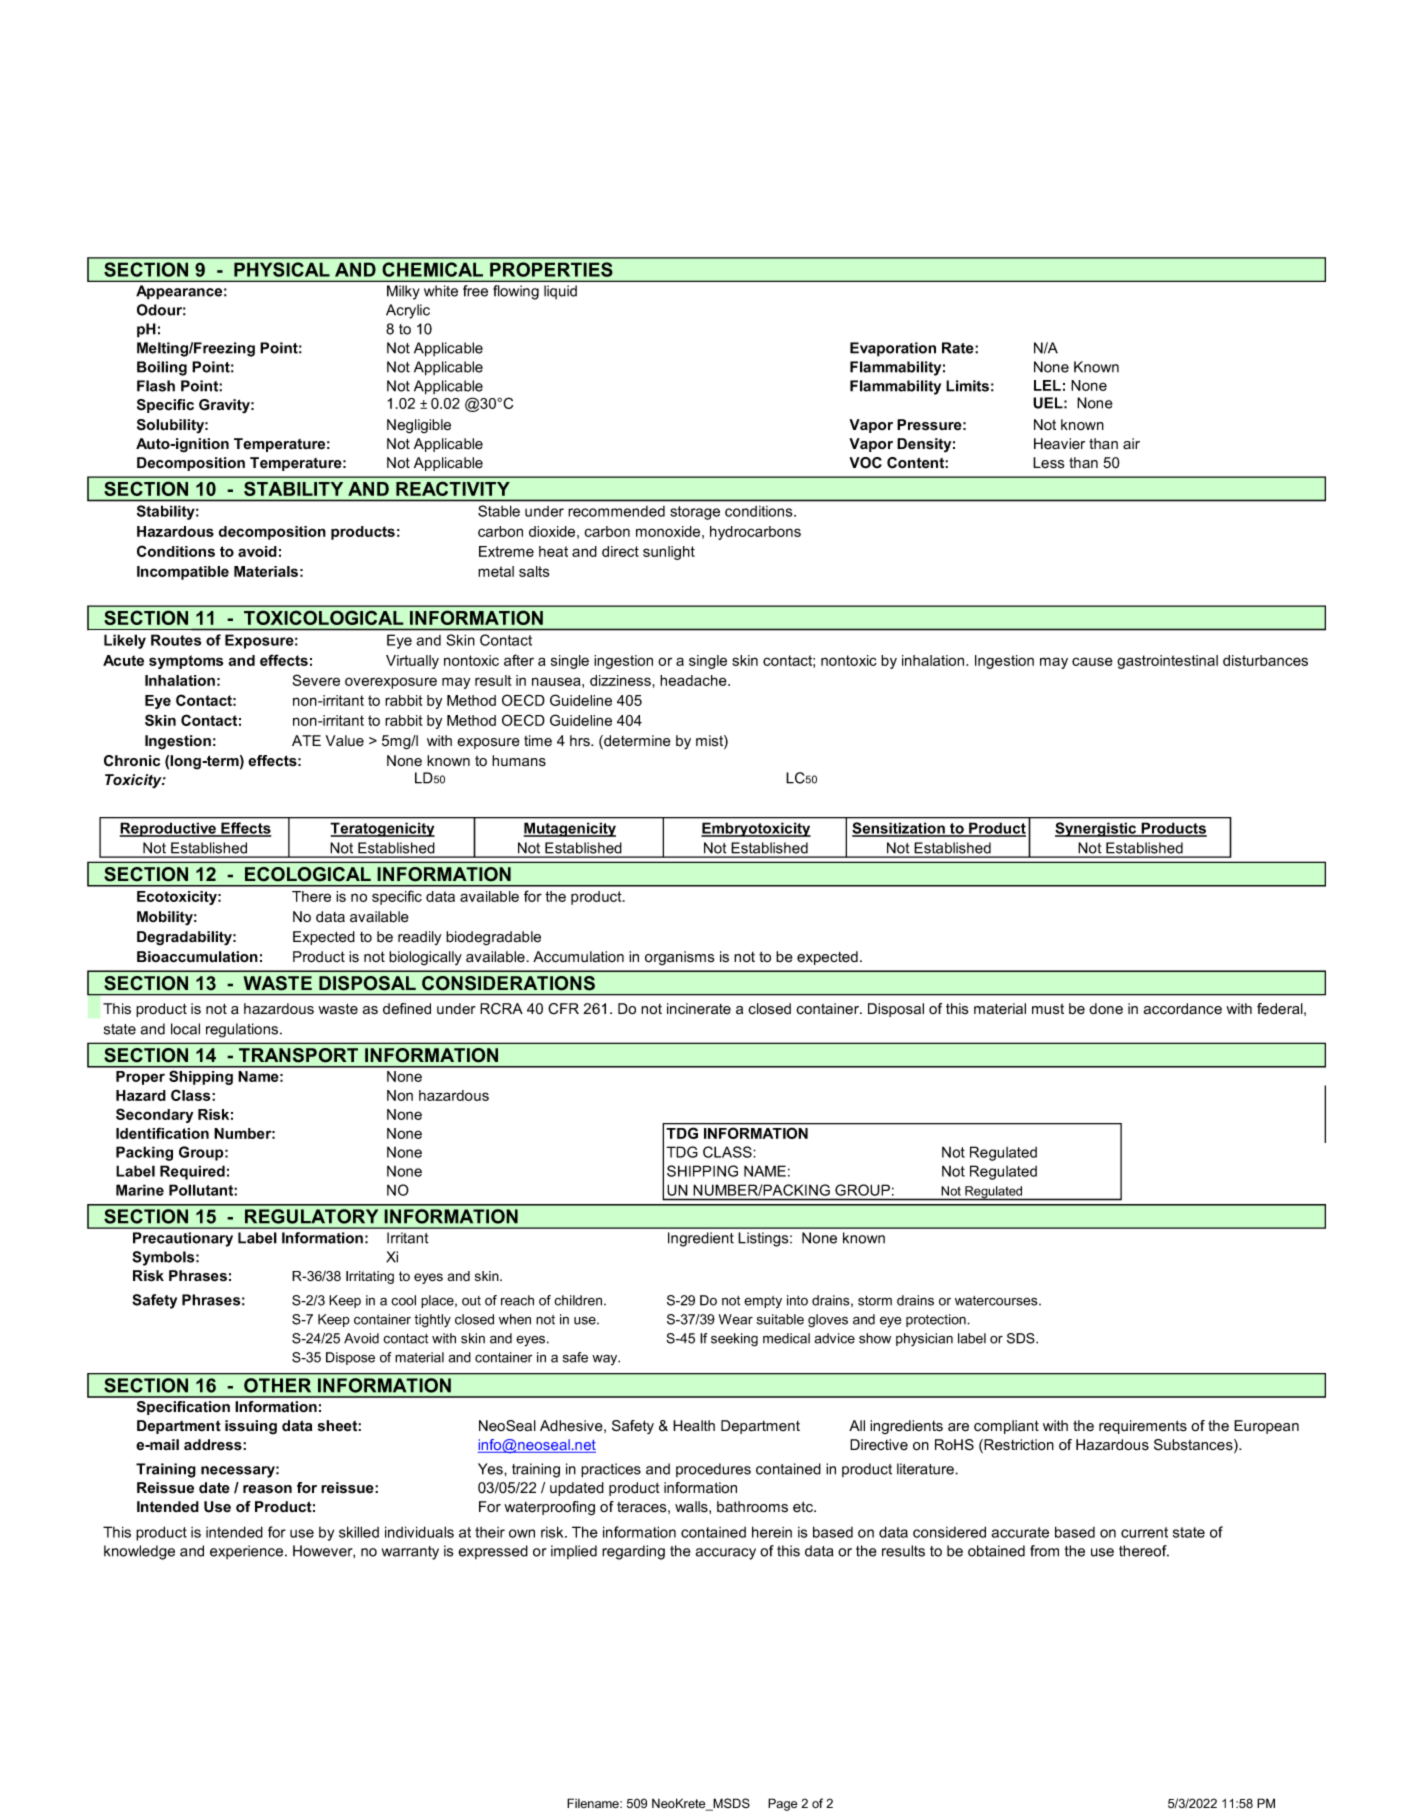 The image size is (1402, 1815). What do you see at coordinates (185, 1029) in the screenshot?
I see `local` at bounding box center [185, 1029].
